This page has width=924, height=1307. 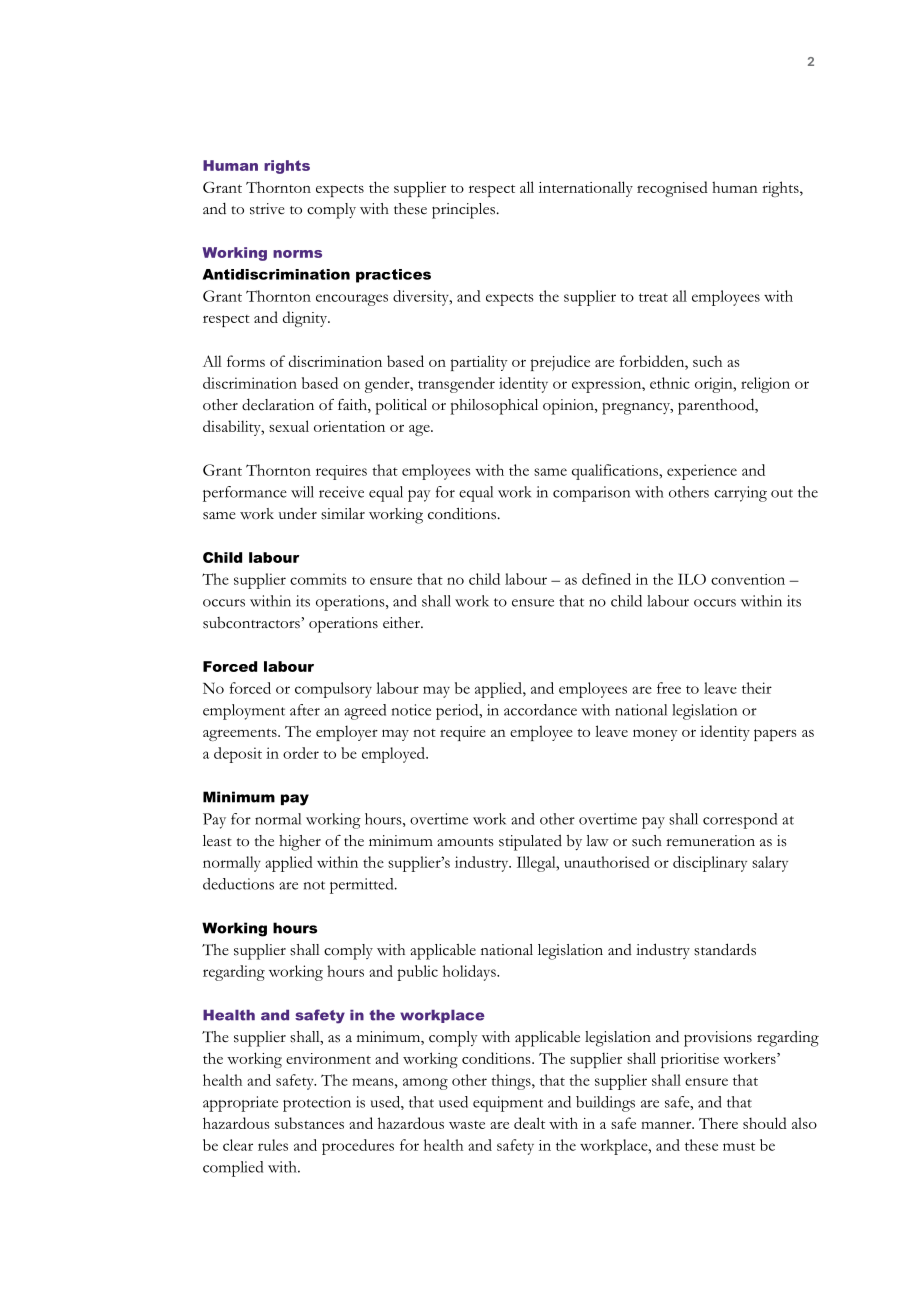 What do you see at coordinates (672, 189) in the page?
I see `recognised` at bounding box center [672, 189].
